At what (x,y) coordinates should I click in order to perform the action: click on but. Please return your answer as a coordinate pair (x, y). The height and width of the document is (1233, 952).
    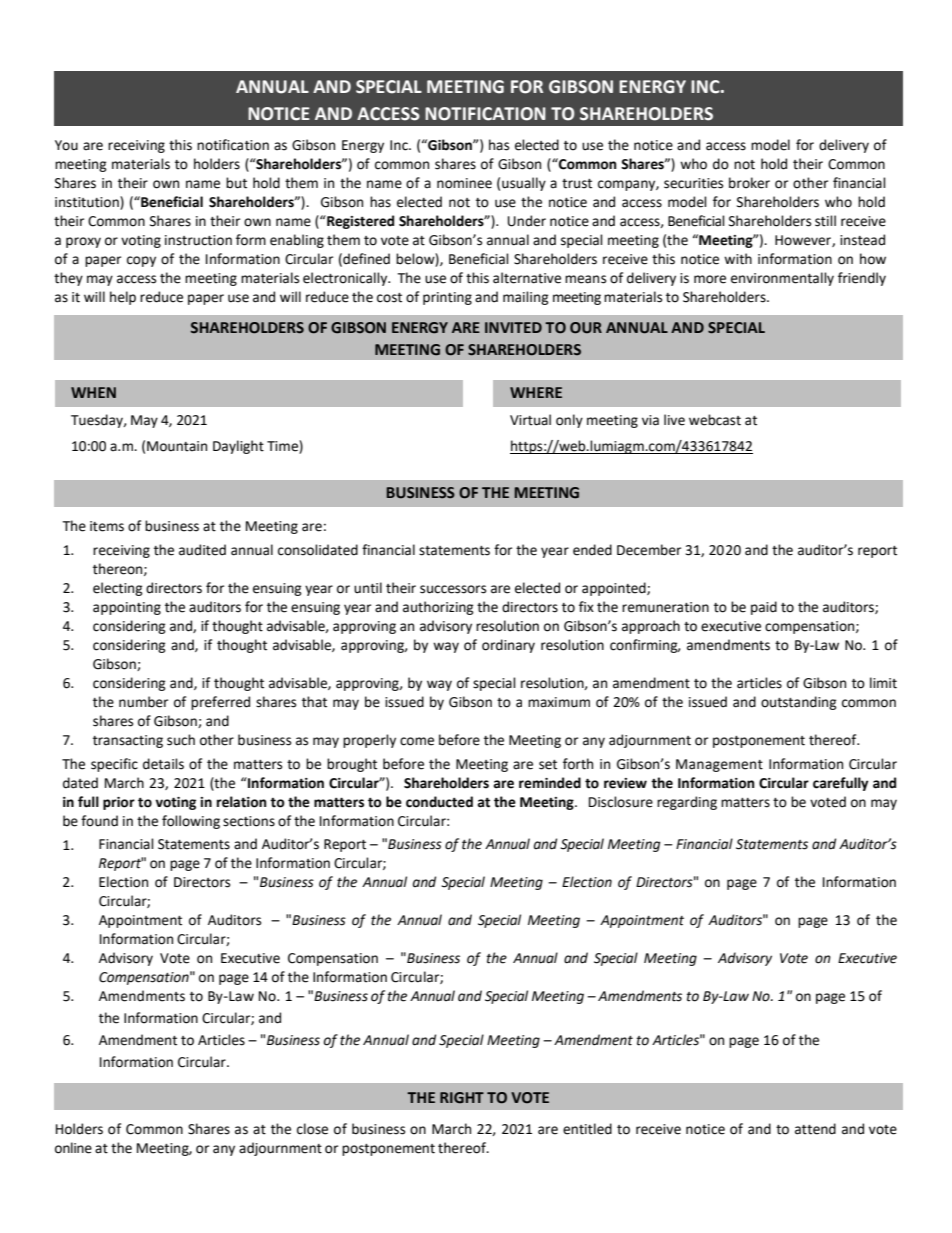
    Looking at the image, I should click on (236, 183).
